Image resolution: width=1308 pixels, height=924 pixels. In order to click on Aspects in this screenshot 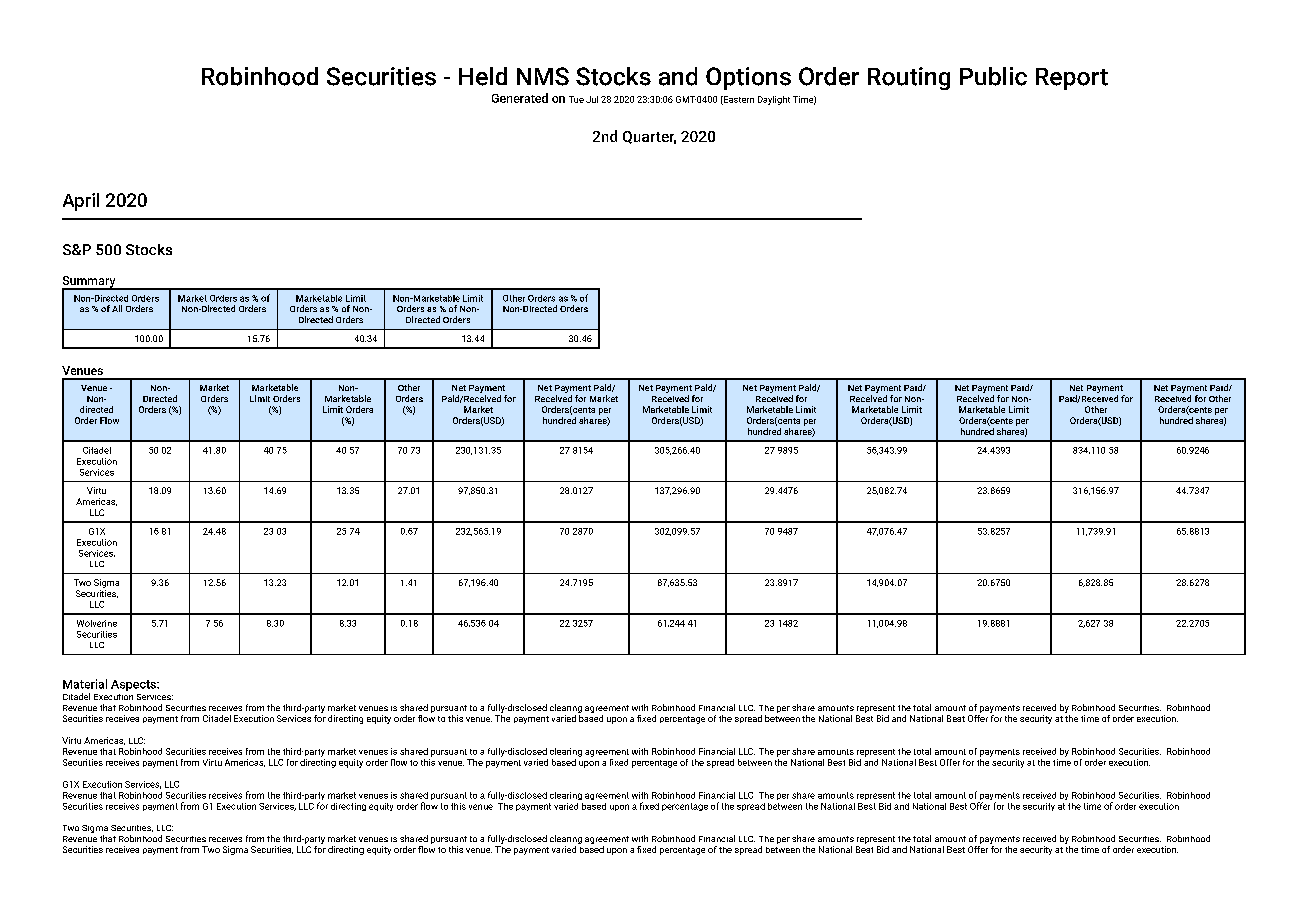, I will do `click(134, 685)`.
